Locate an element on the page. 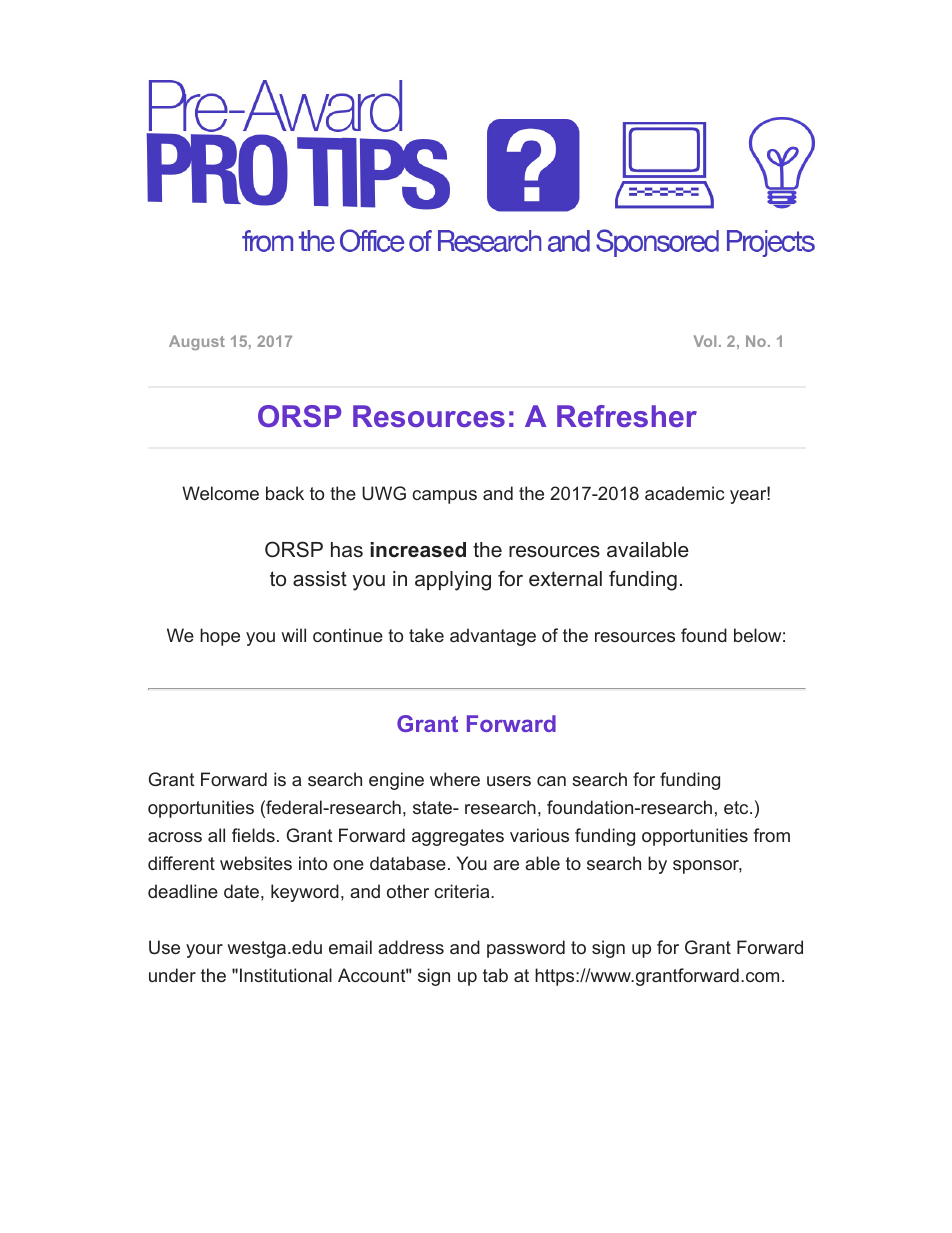 The width and height of the image is (952, 1233). Refresher is located at coordinates (627, 416).
